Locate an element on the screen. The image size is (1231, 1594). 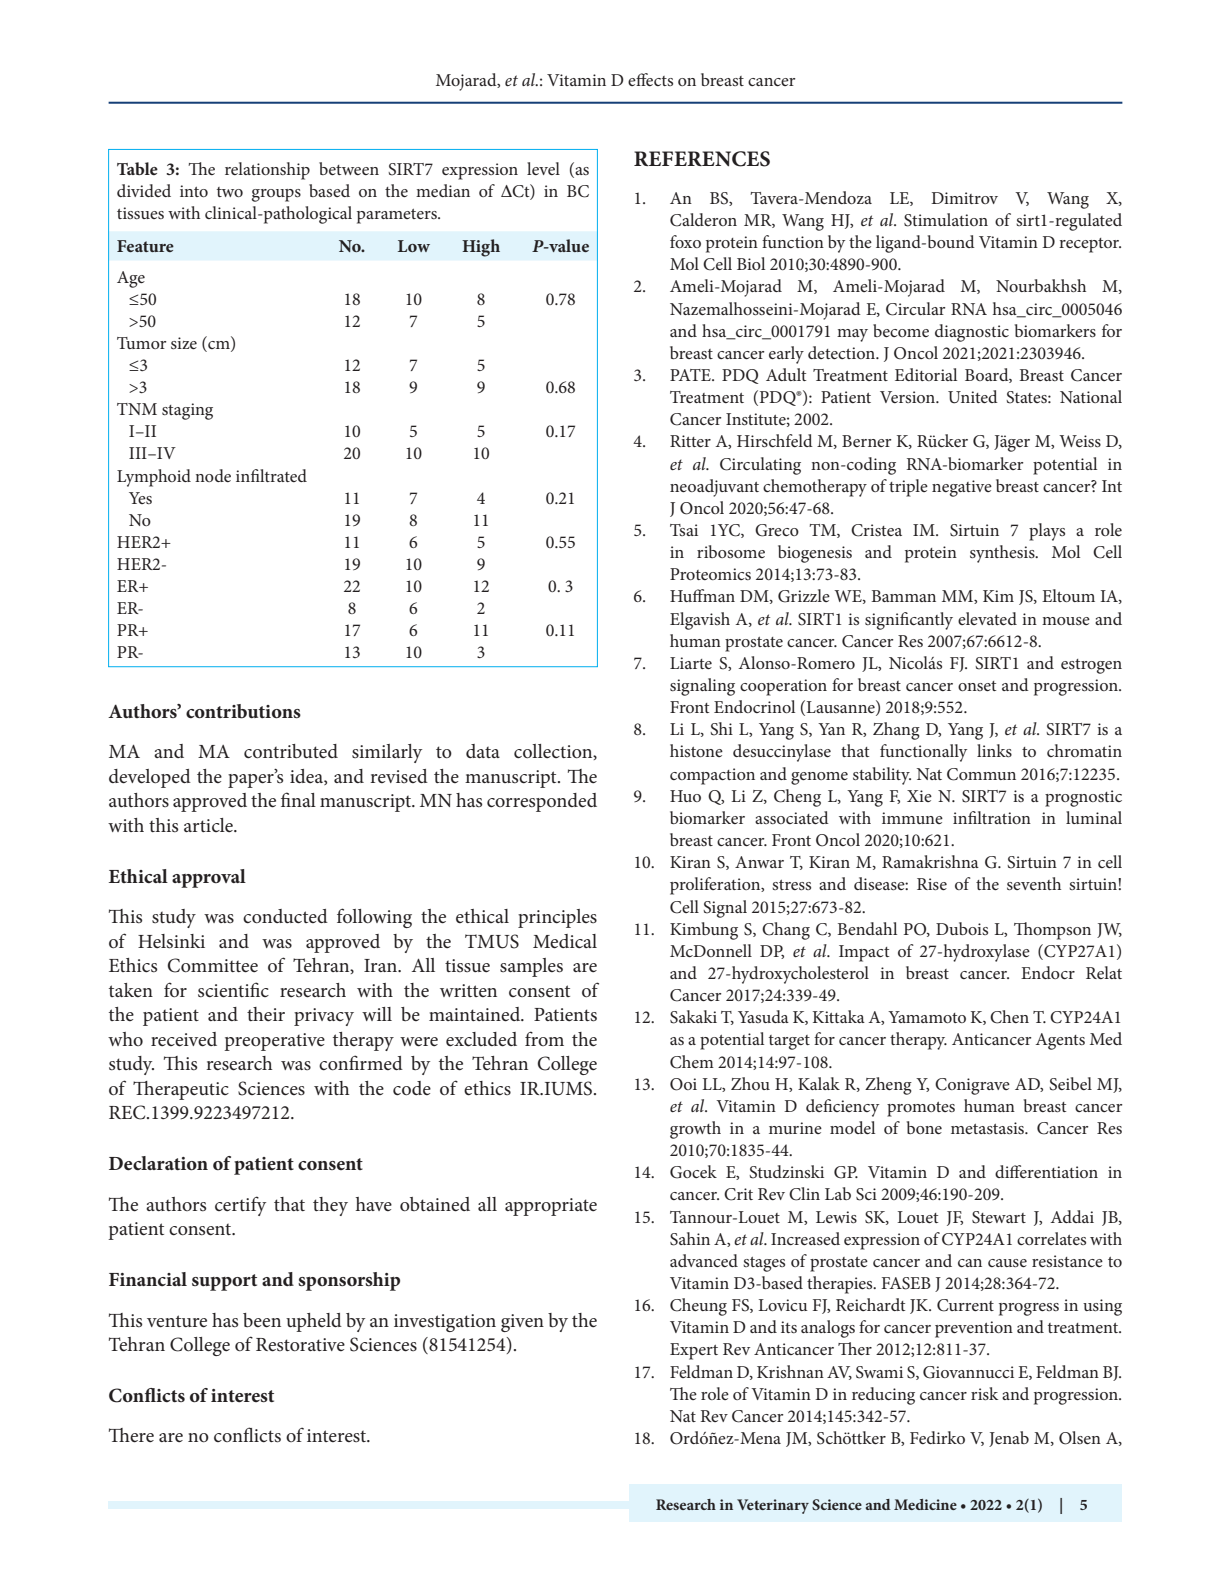
effects is located at coordinates (650, 79).
